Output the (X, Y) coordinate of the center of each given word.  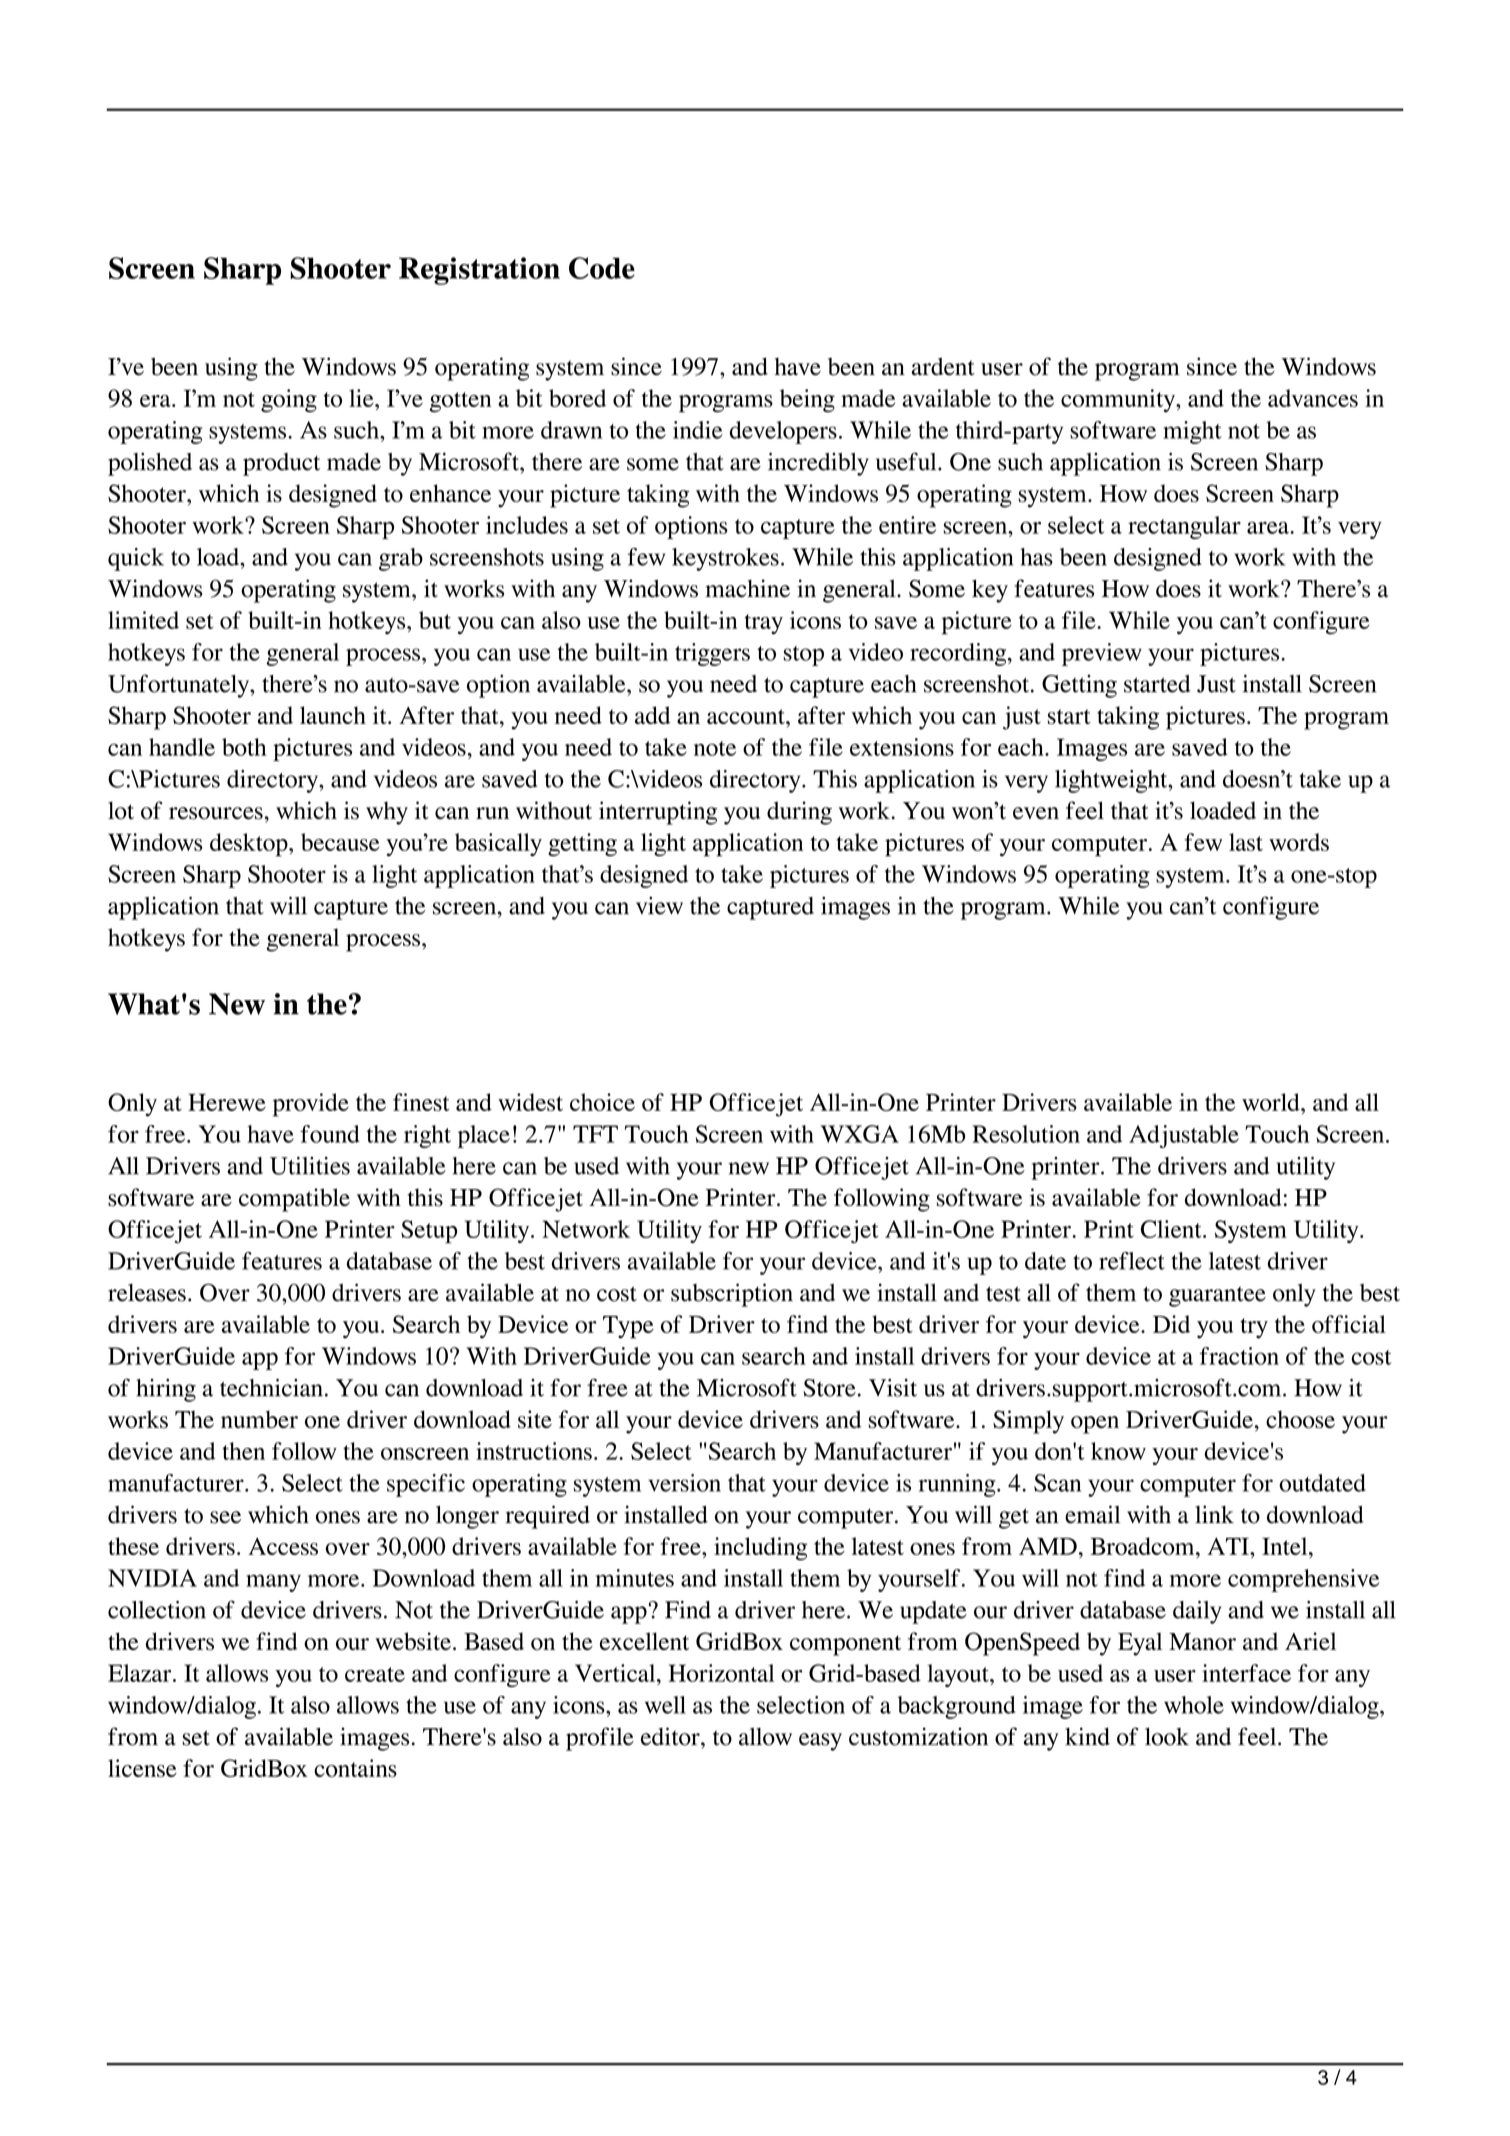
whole (1194, 1705)
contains (355, 1768)
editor (671, 1736)
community (1119, 401)
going (289, 401)
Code (602, 268)
